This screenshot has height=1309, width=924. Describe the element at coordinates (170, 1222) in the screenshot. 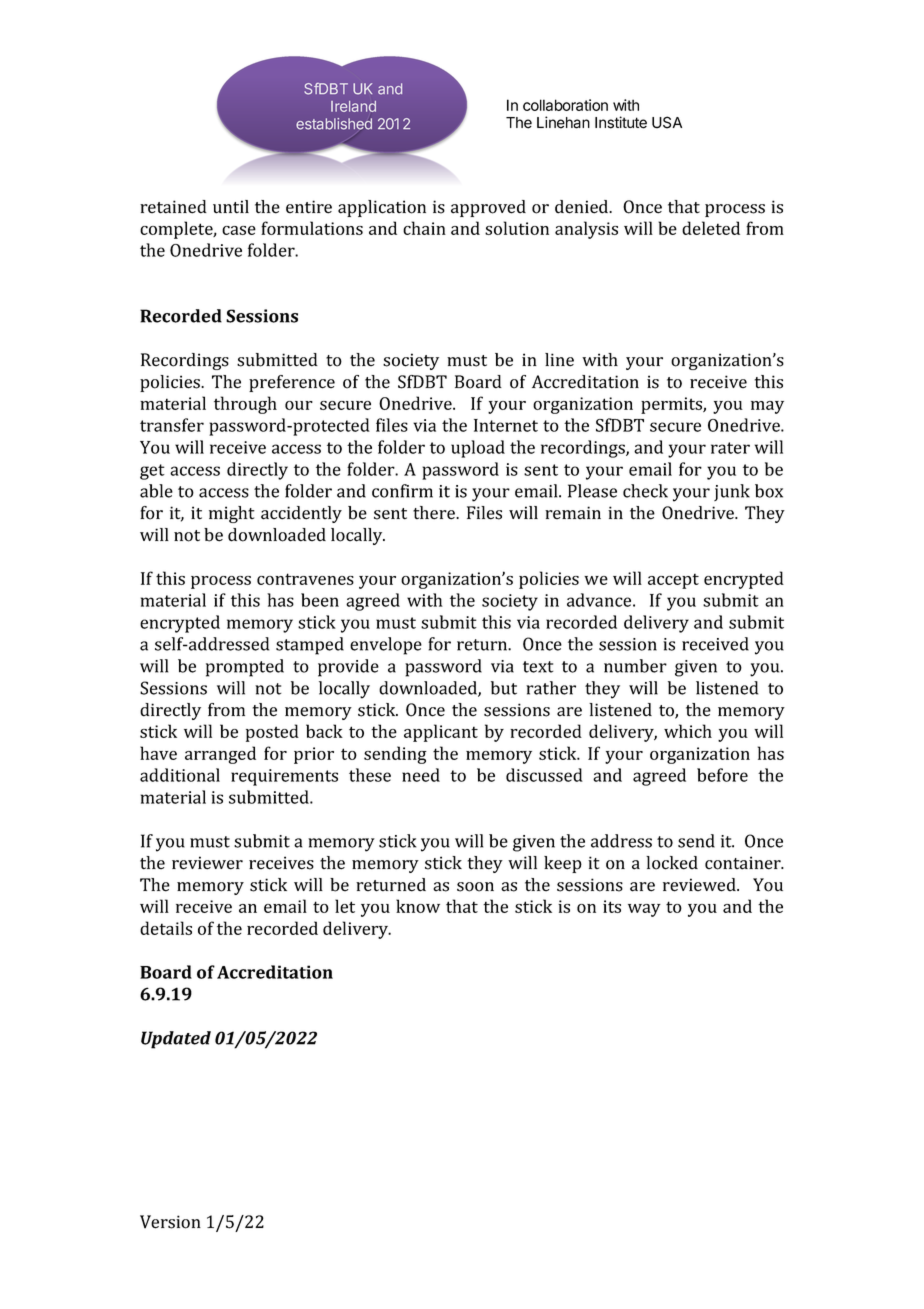

I see `Version` at that location.
